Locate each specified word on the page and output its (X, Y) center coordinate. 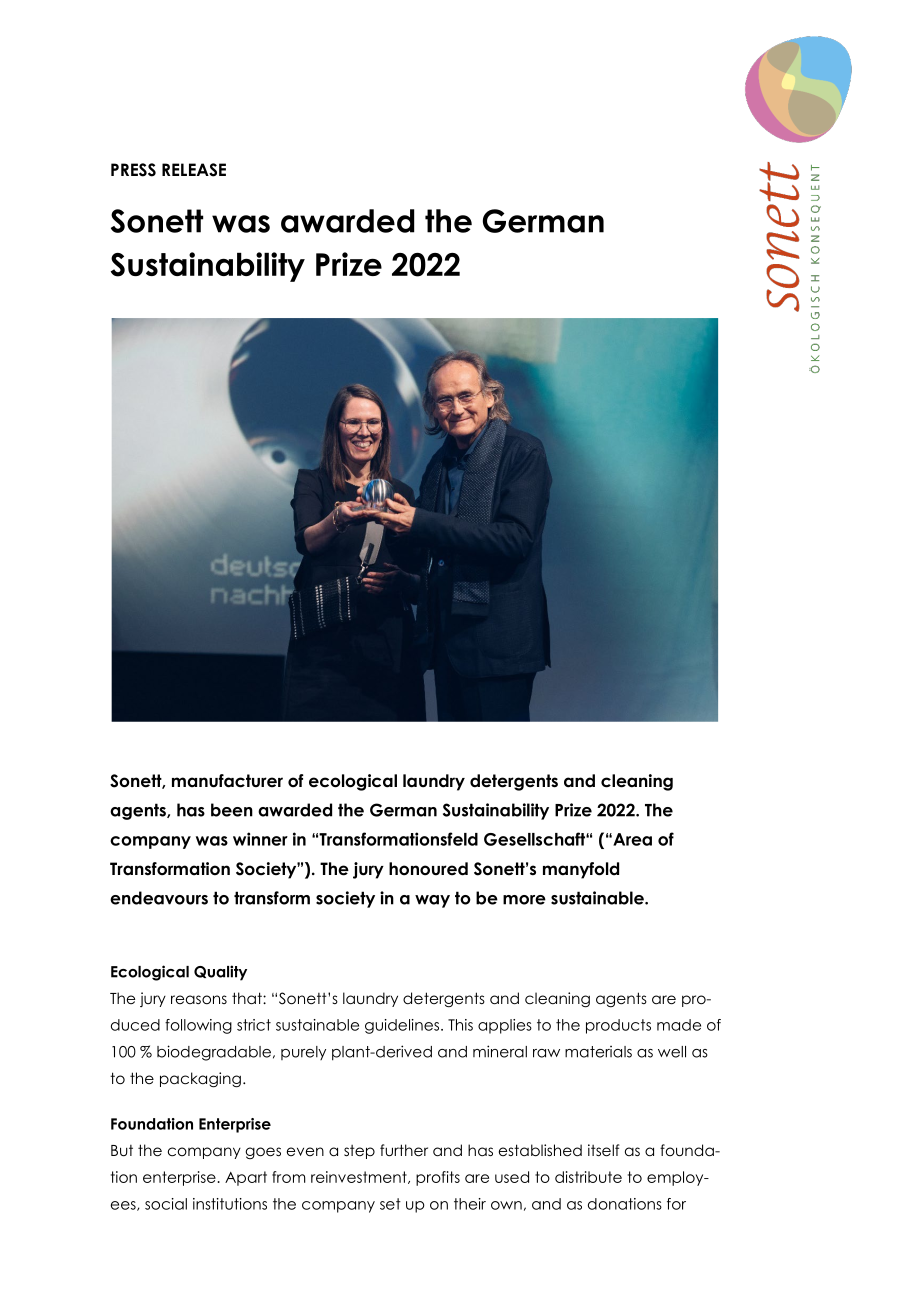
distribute (588, 1177)
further (404, 1150)
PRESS (133, 170)
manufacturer (227, 781)
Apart (246, 1178)
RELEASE (194, 170)
